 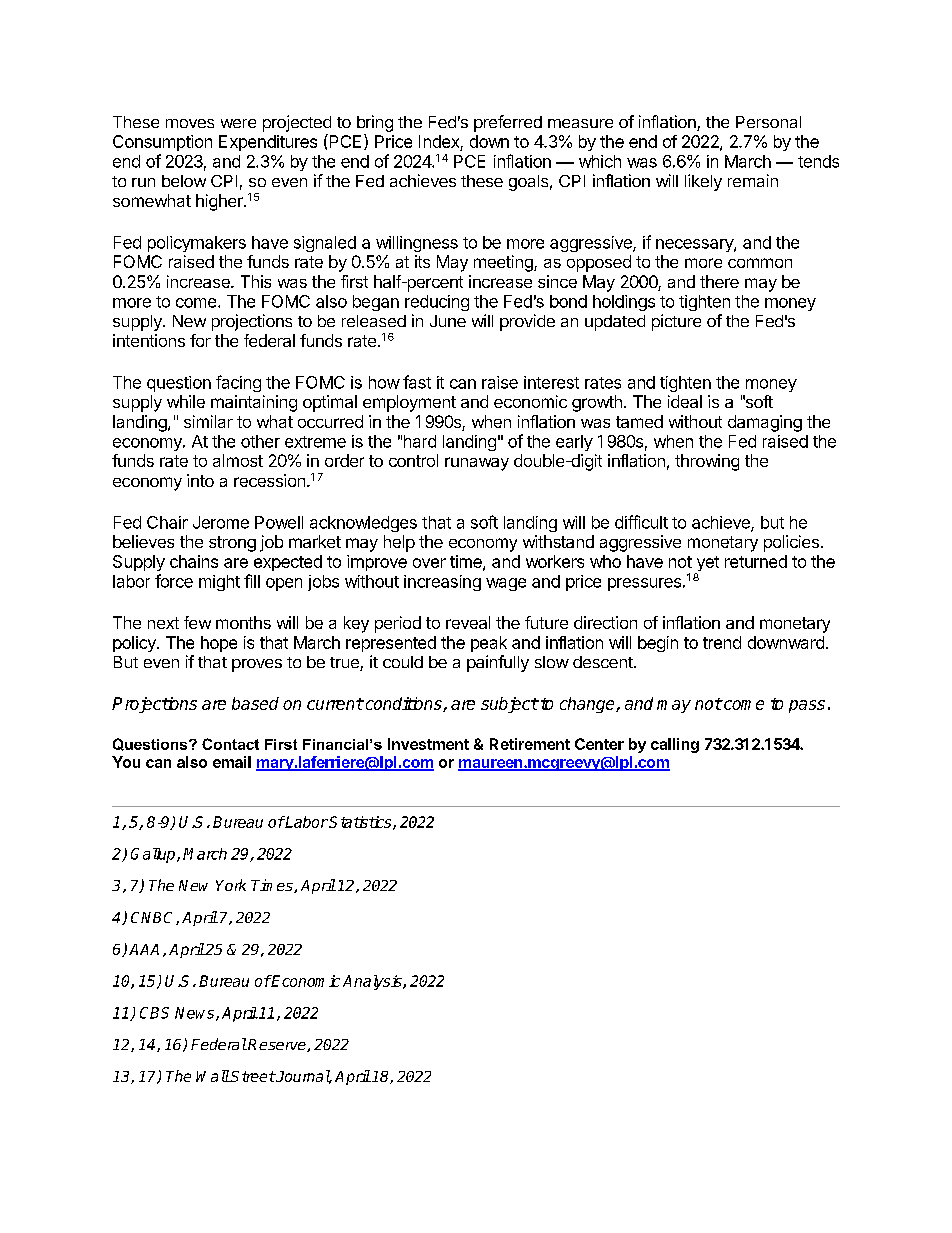 What do you see at coordinates (196, 1014) in the screenshot?
I see `News` at bounding box center [196, 1014].
